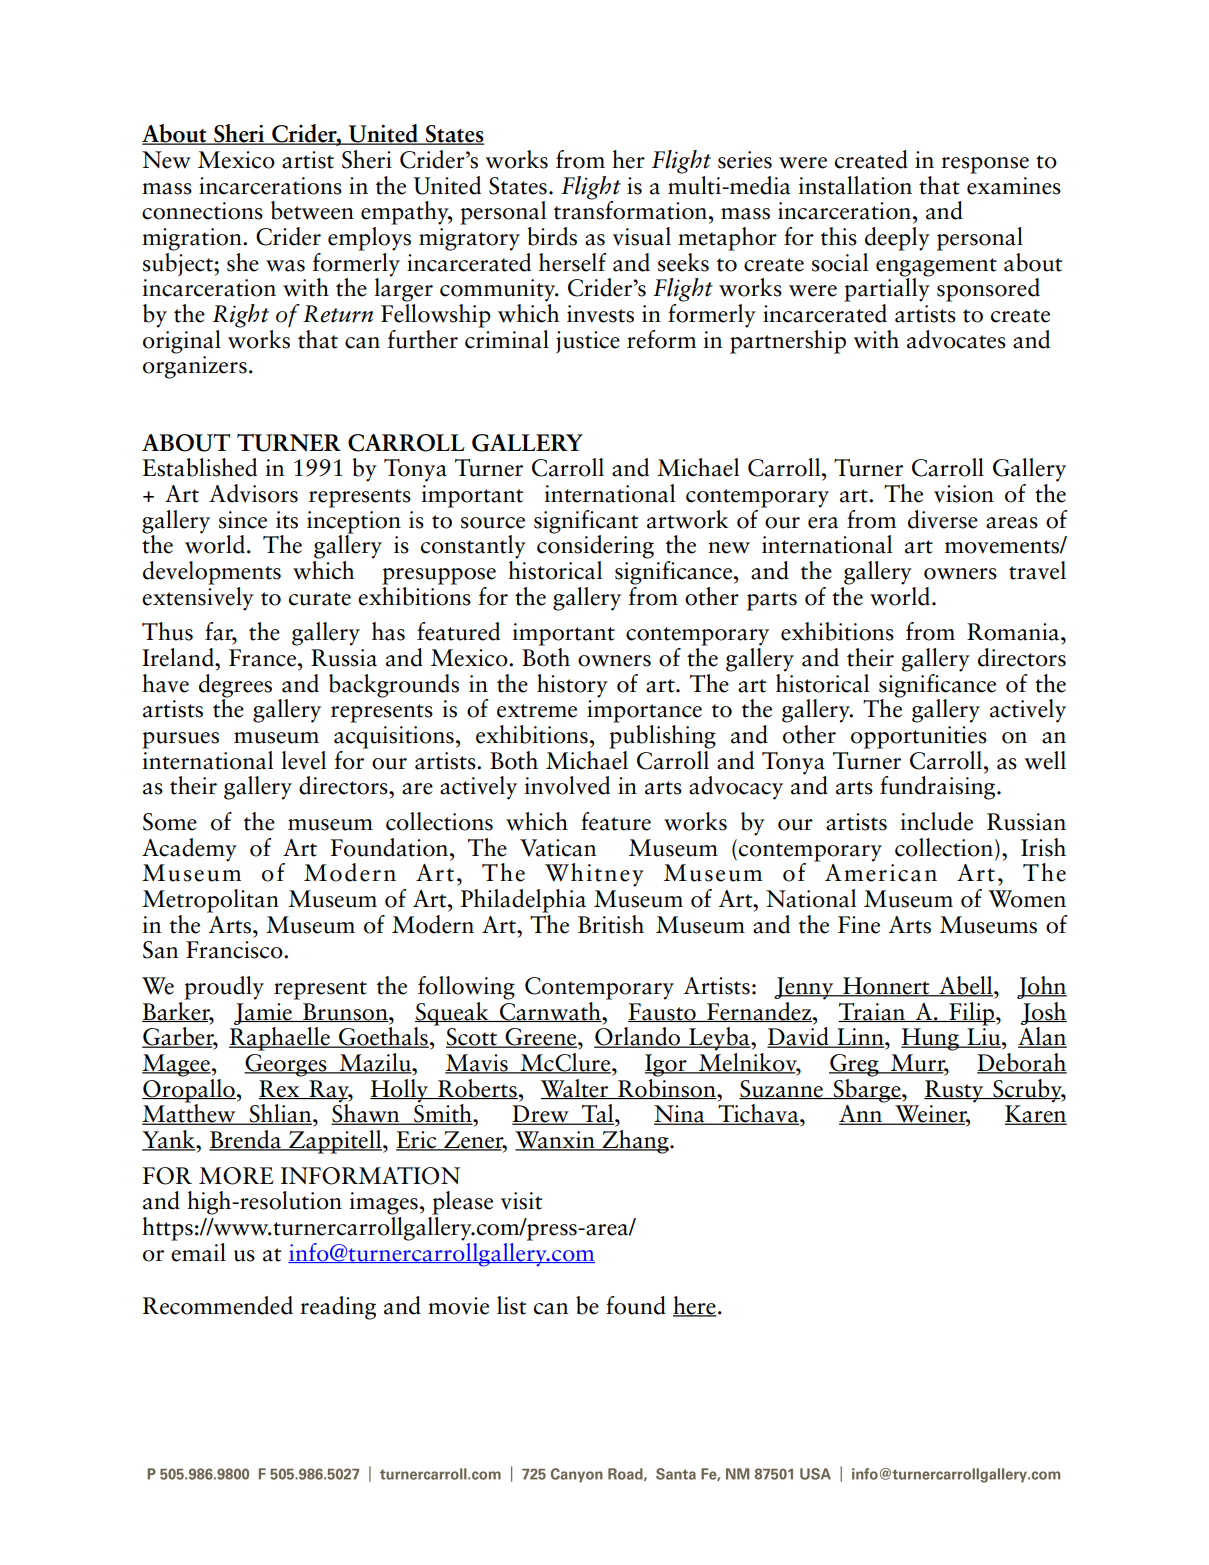 The height and width of the screenshot is (1565, 1209). What do you see at coordinates (287, 520) in the screenshot?
I see `its` at bounding box center [287, 520].
